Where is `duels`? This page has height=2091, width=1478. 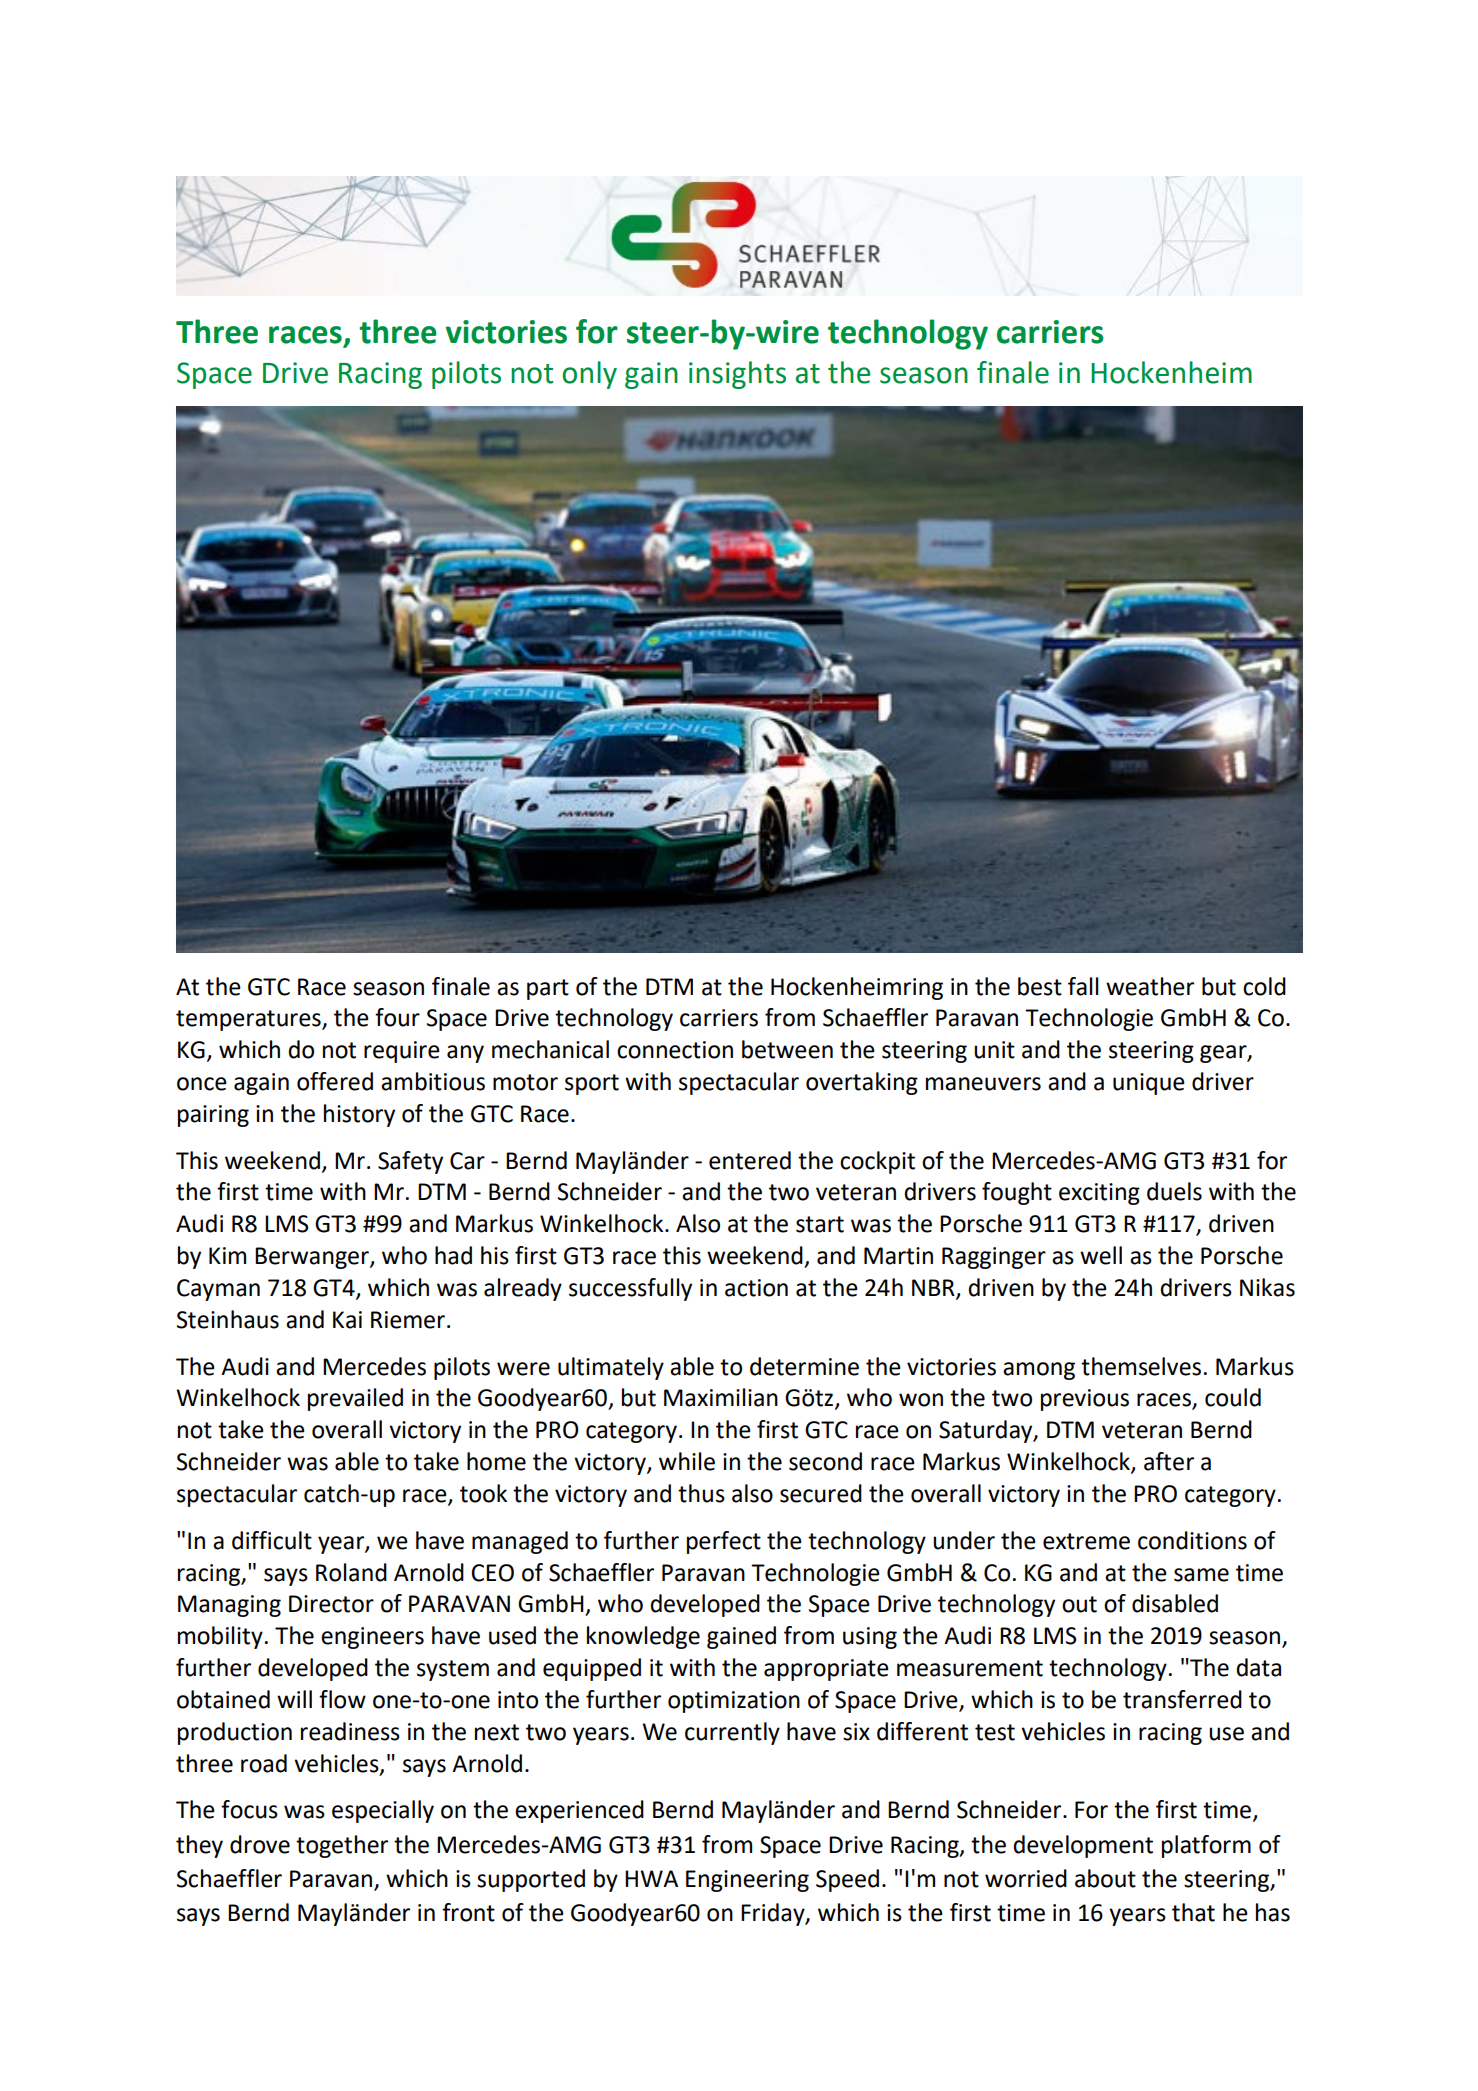
duels is located at coordinates (1174, 1191).
